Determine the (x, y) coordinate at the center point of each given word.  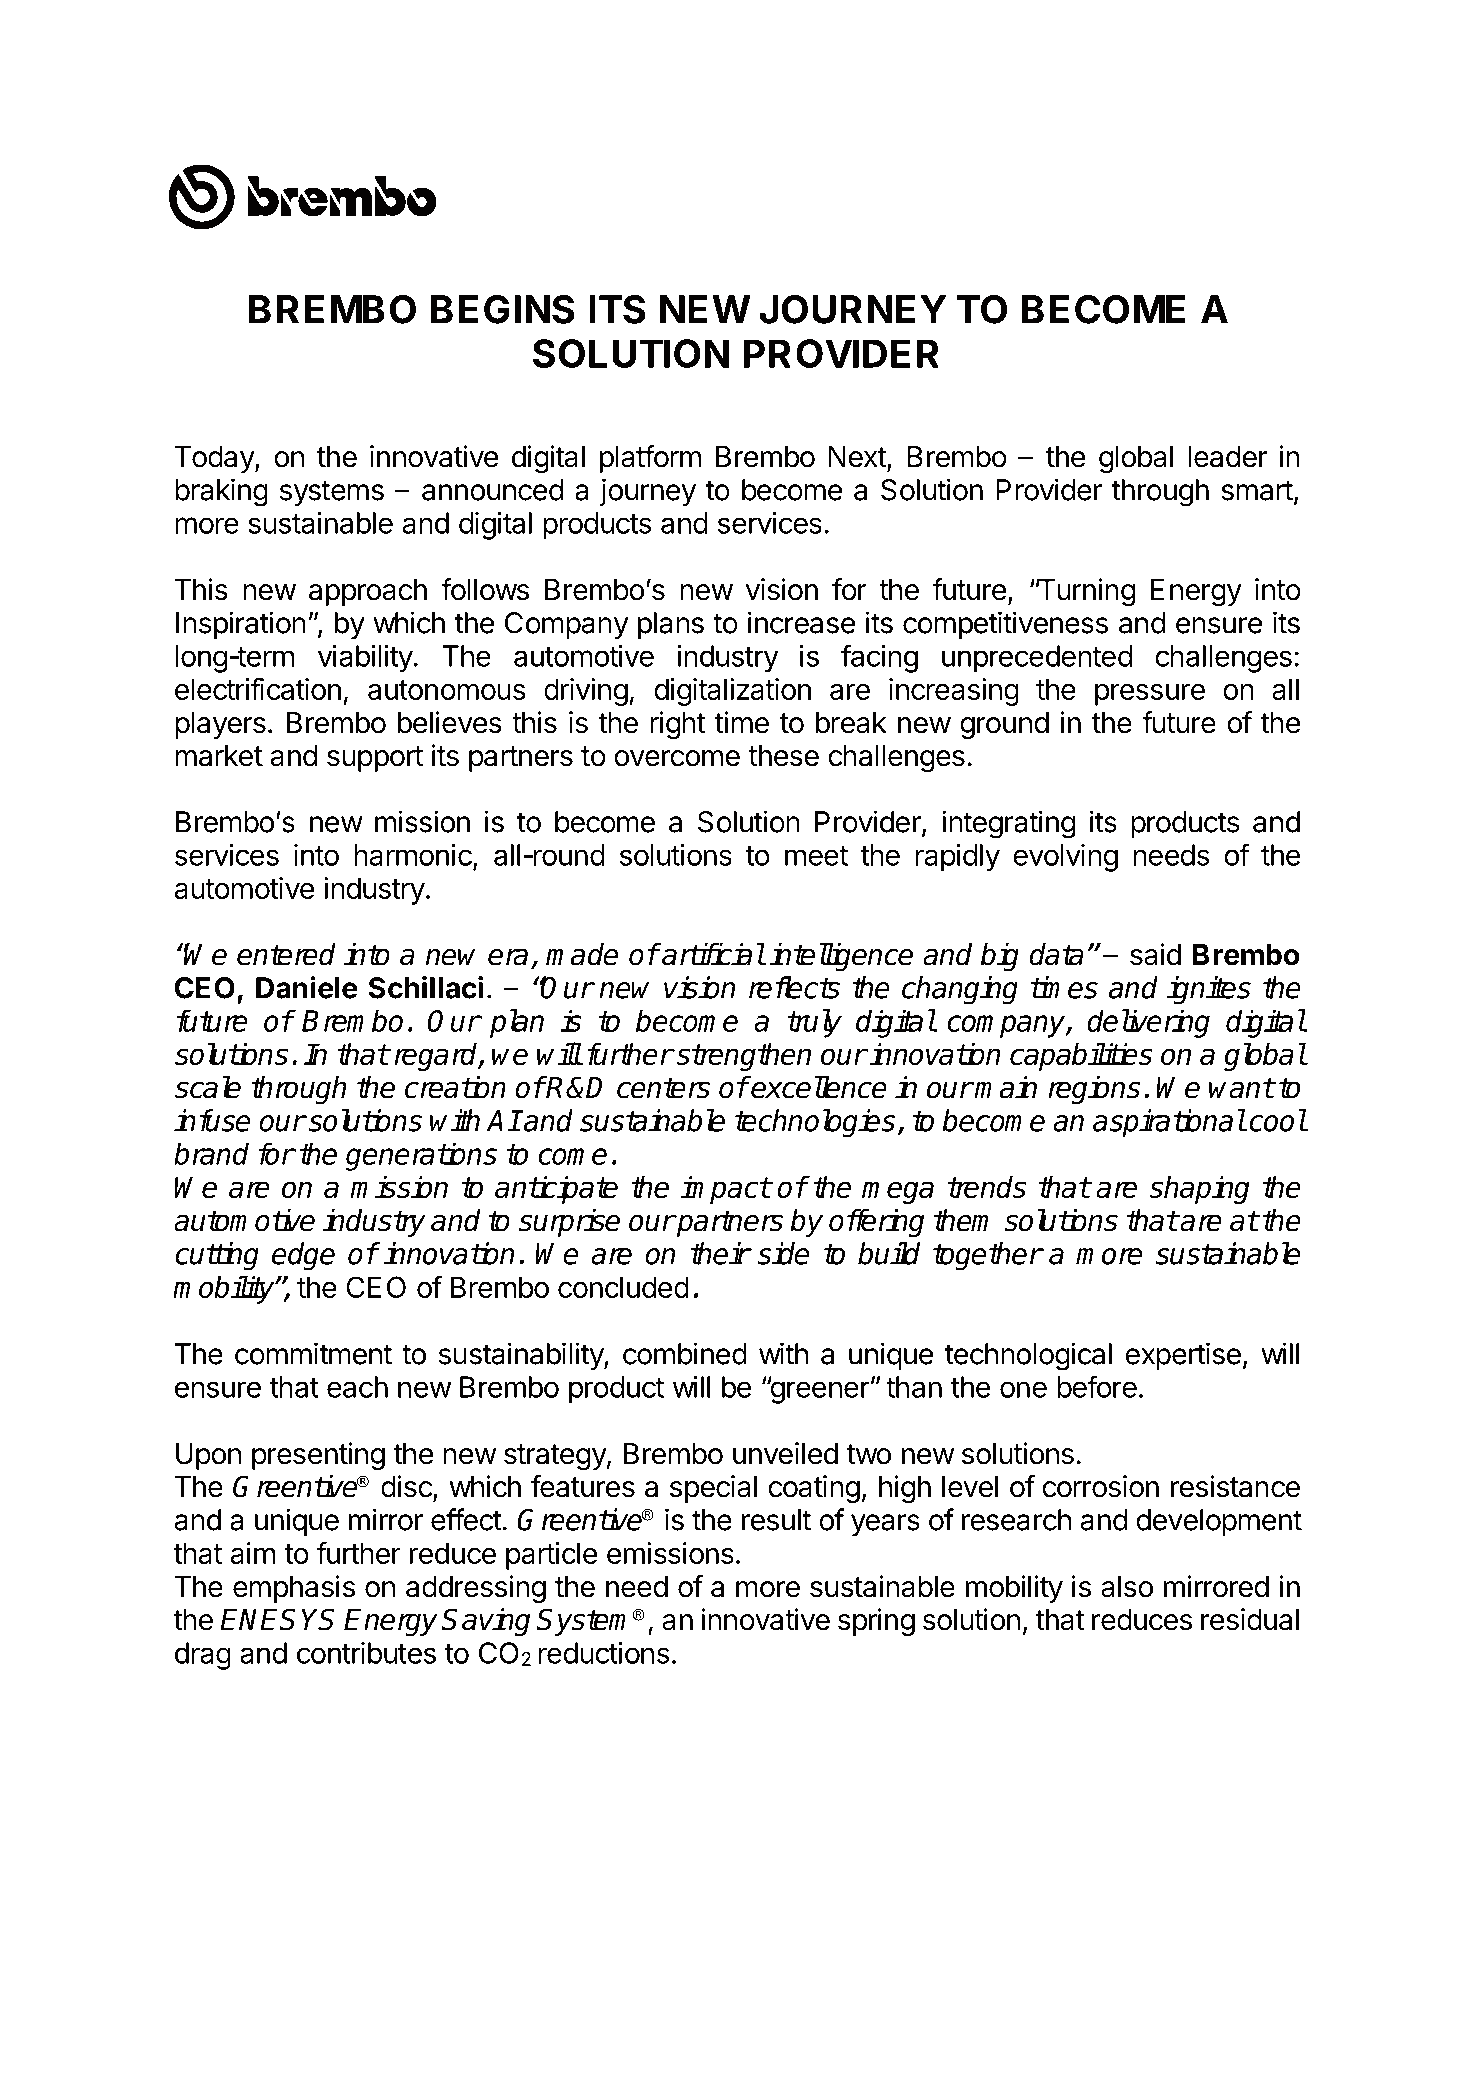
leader (1228, 457)
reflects (794, 987)
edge (303, 1256)
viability (365, 659)
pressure (1150, 694)
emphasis (294, 1589)
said (1155, 954)
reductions (604, 1653)
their (720, 1253)
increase (801, 622)
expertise (1183, 1356)
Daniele (307, 987)
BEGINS (503, 309)
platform (650, 459)
